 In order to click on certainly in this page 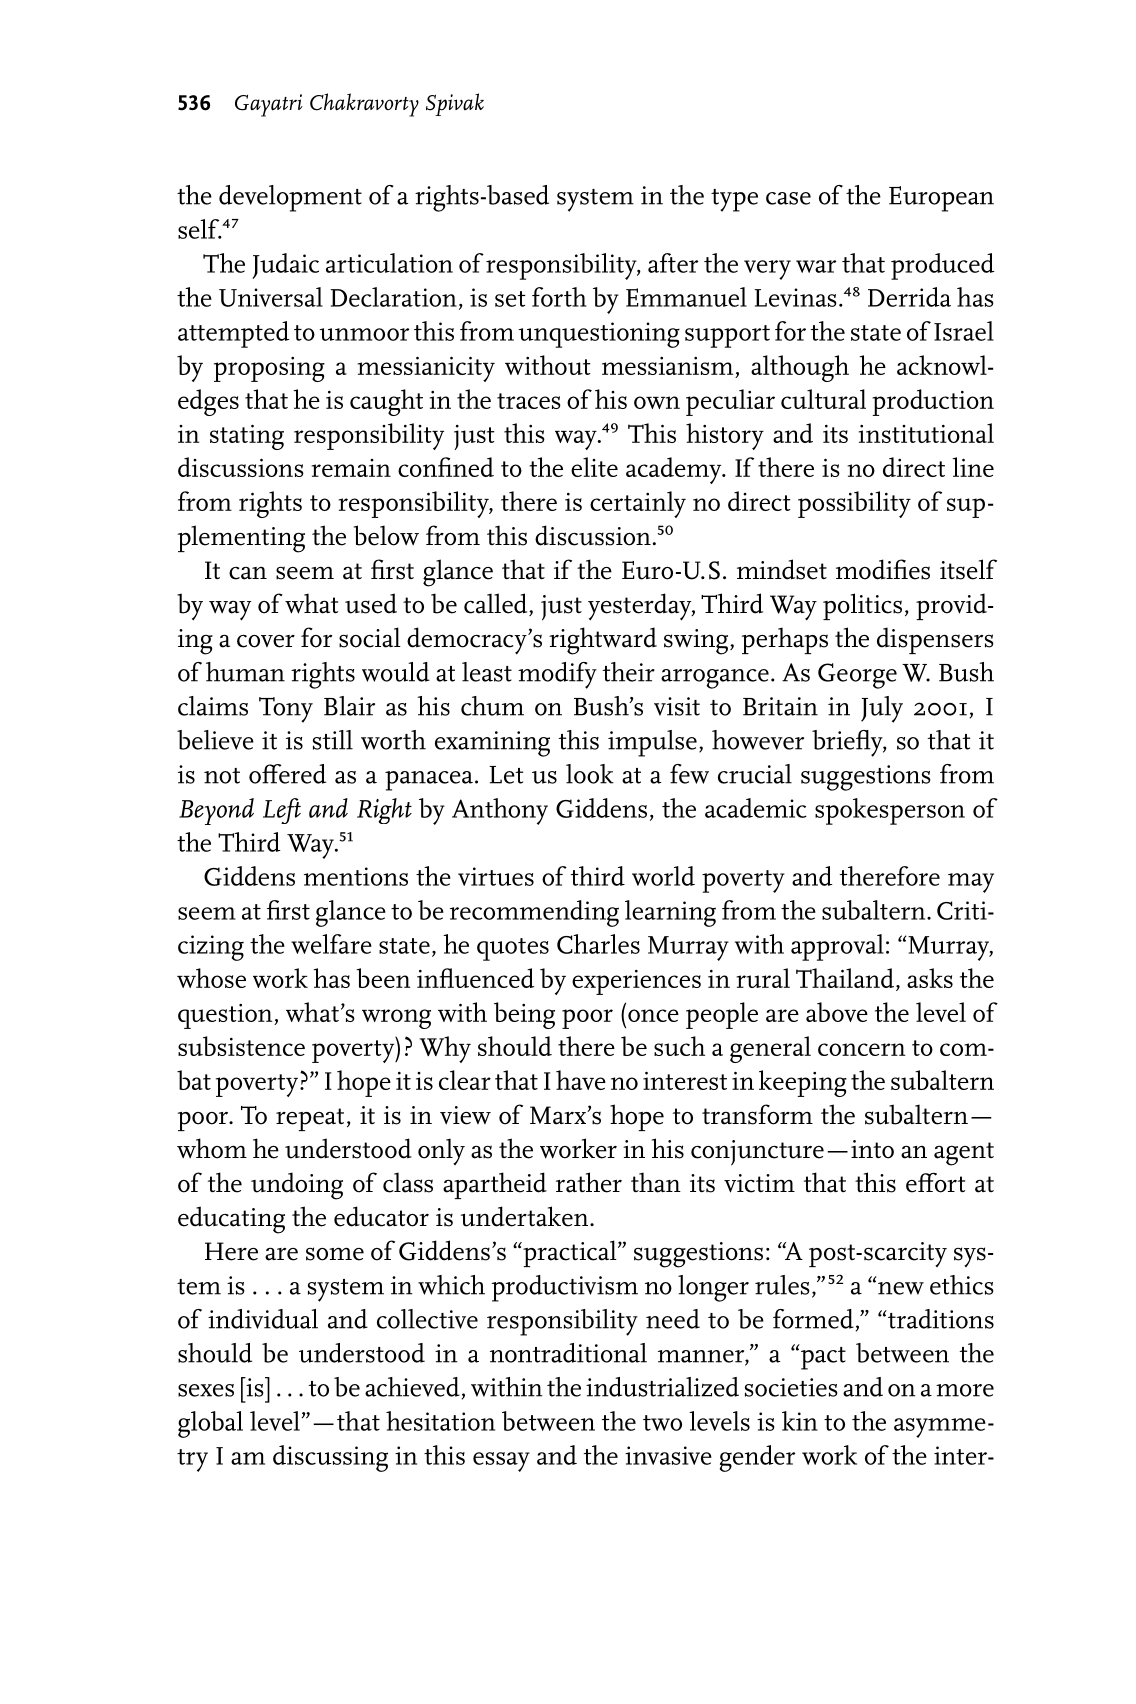, I will do `click(638, 504)`.
